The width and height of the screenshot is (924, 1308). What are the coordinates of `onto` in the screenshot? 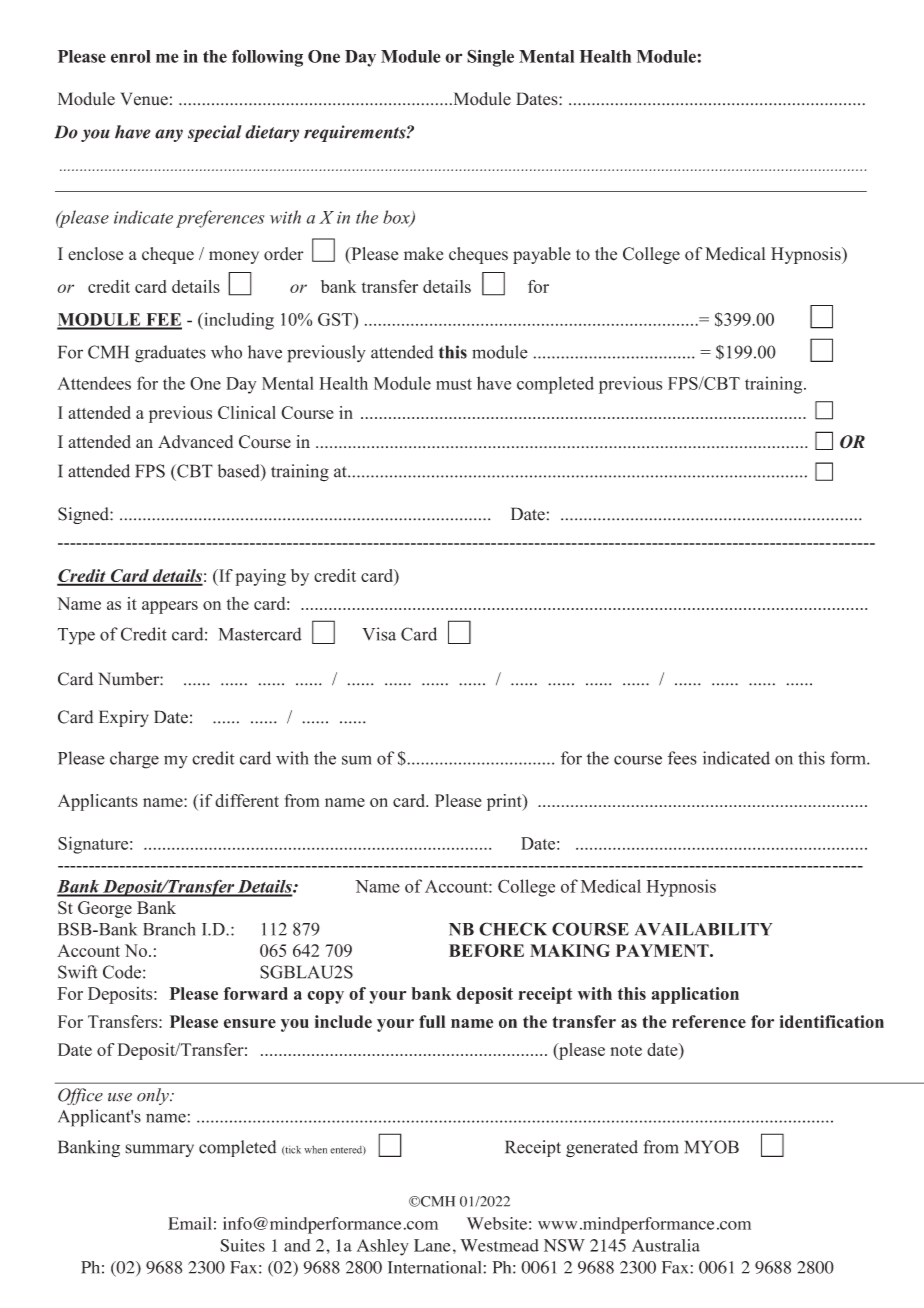 It's located at (453, 476).
